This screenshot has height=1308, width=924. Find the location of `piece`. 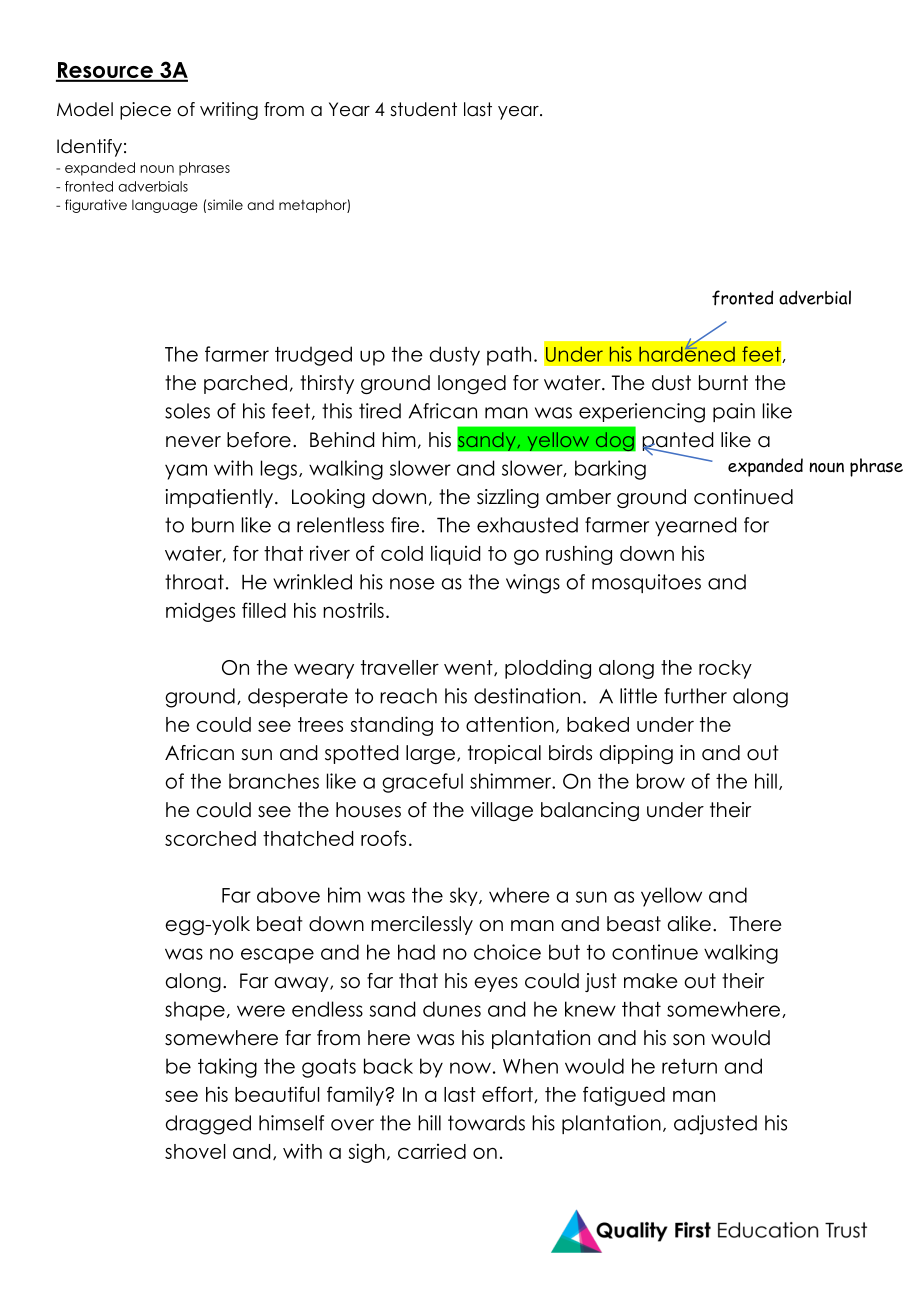

piece is located at coordinates (145, 111).
